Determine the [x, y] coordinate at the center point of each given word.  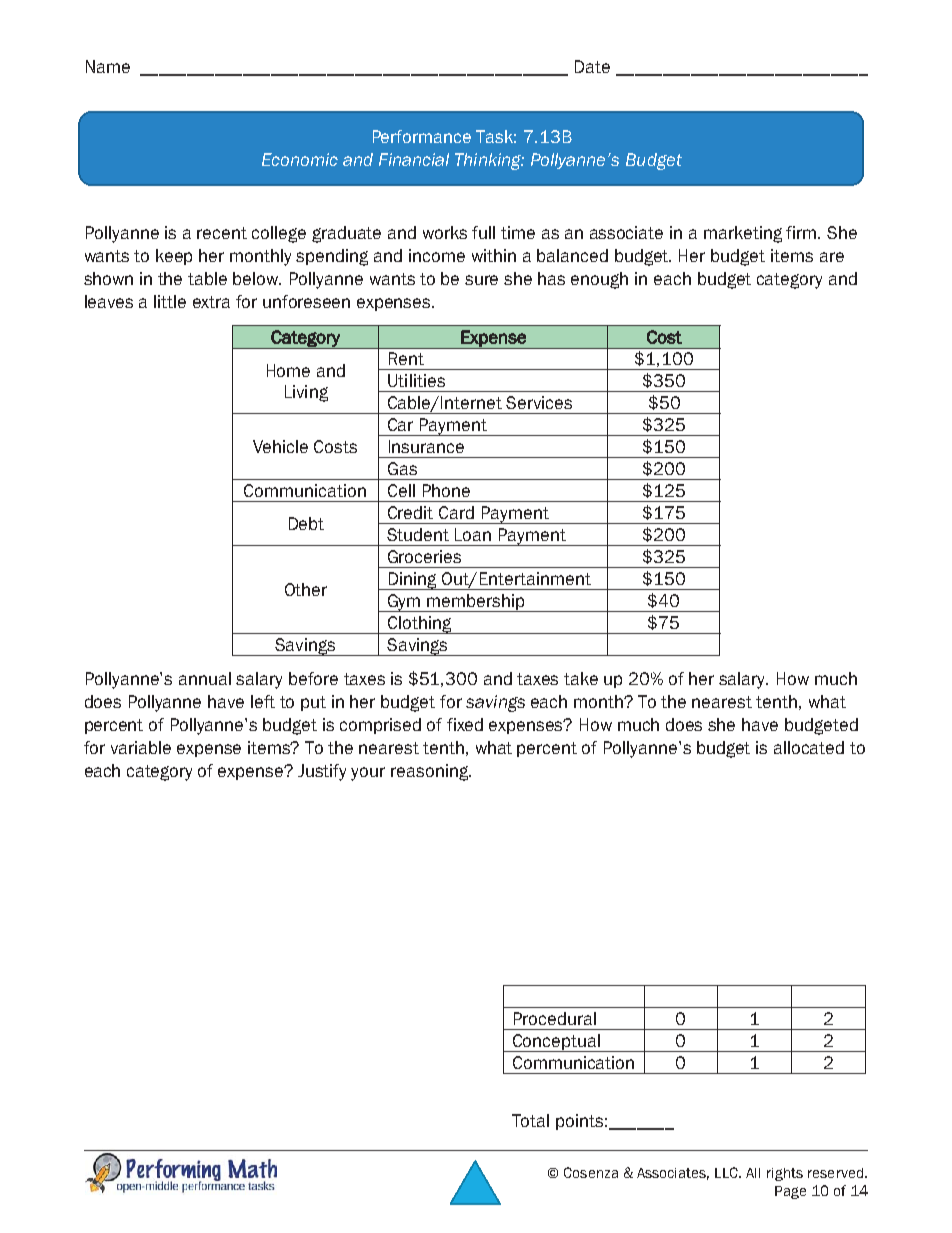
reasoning [431, 772]
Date [592, 66]
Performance [422, 136]
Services [539, 402]
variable [141, 747]
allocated [809, 747]
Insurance [426, 446]
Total [530, 1120]
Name [108, 66]
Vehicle [280, 446]
